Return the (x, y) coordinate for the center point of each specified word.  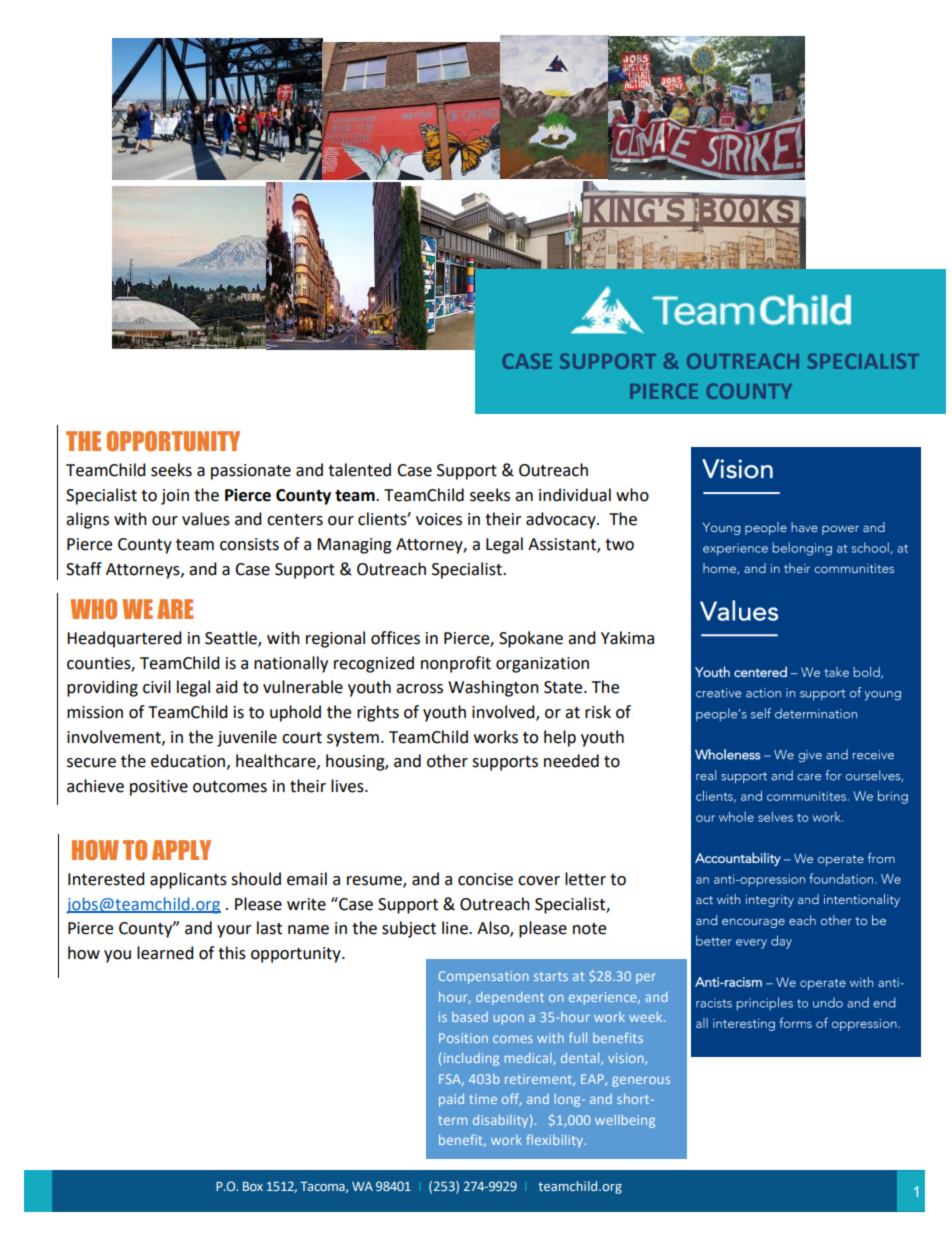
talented (359, 470)
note (589, 929)
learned (165, 953)
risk (598, 712)
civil (157, 687)
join (175, 497)
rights (378, 713)
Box (253, 1186)
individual (575, 495)
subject (409, 929)
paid (451, 1100)
